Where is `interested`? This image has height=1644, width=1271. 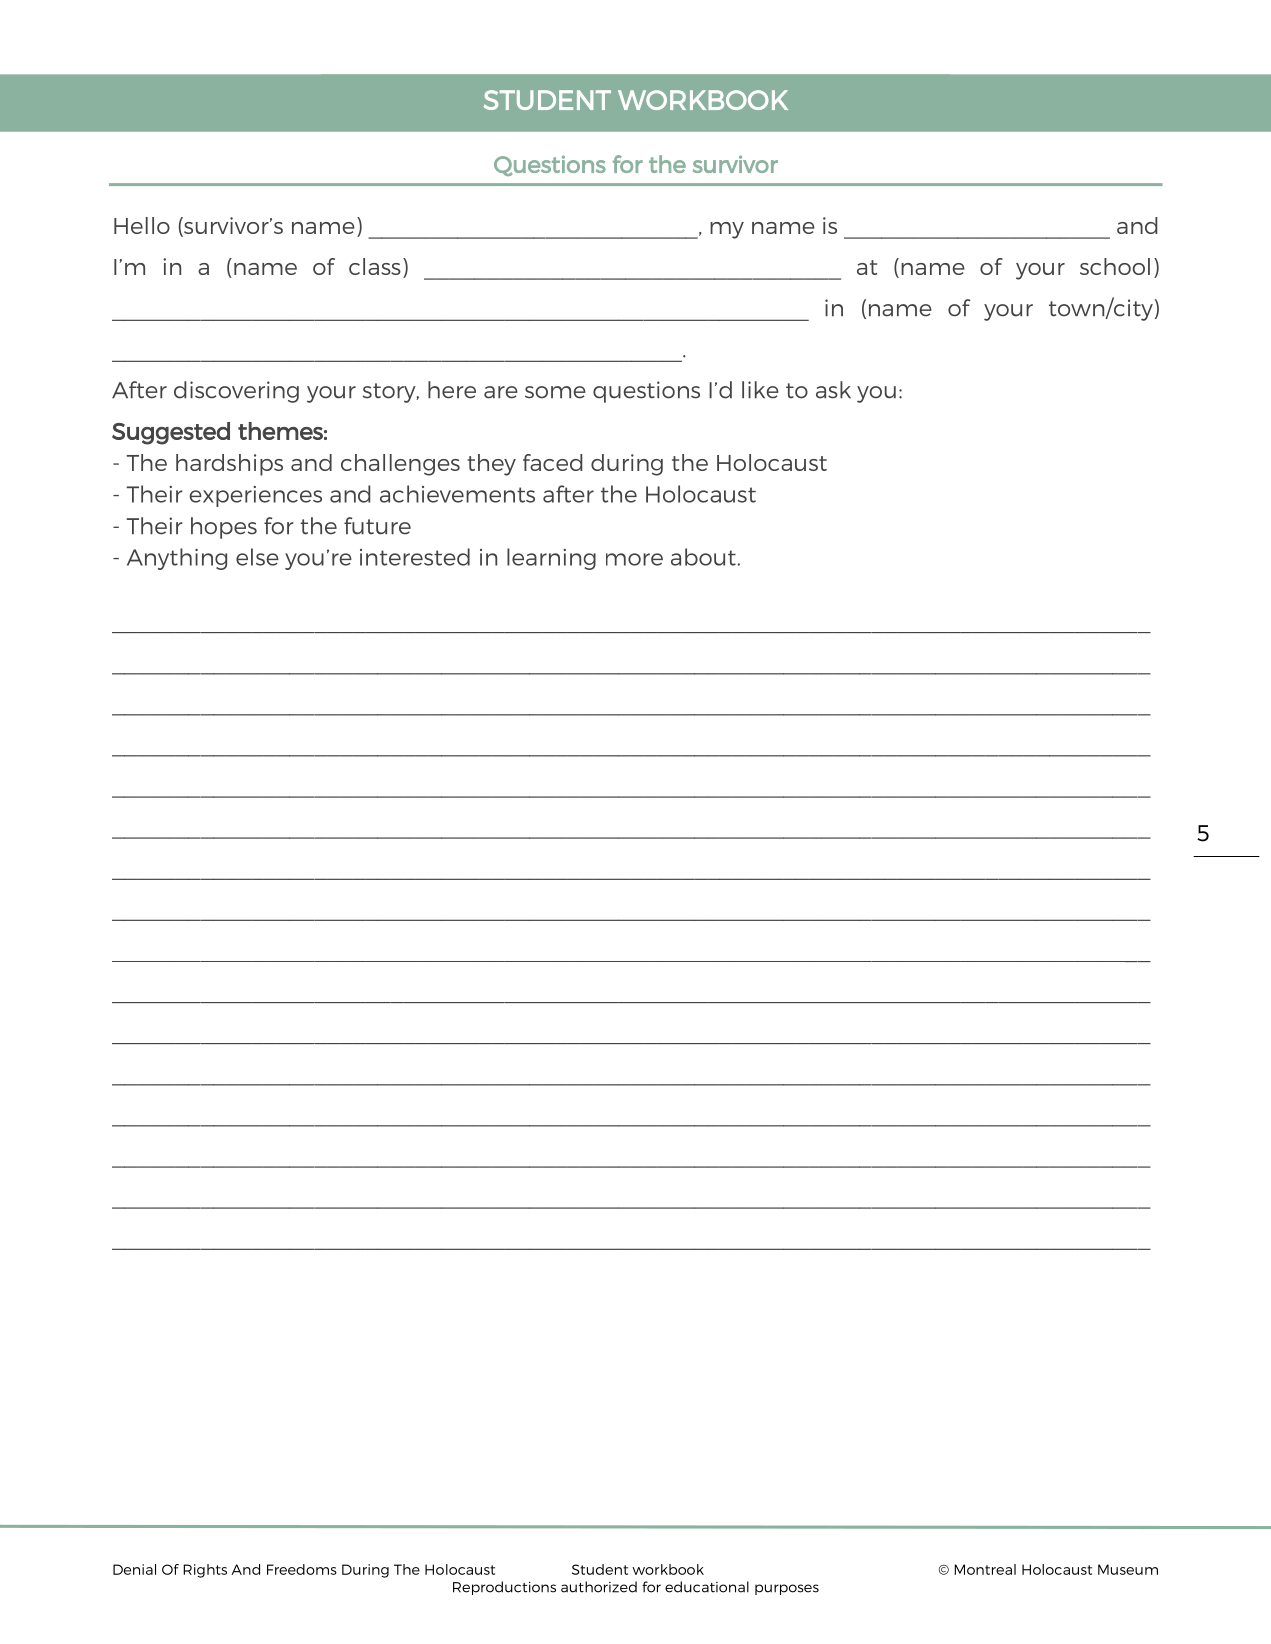 interested is located at coordinates (415, 557).
